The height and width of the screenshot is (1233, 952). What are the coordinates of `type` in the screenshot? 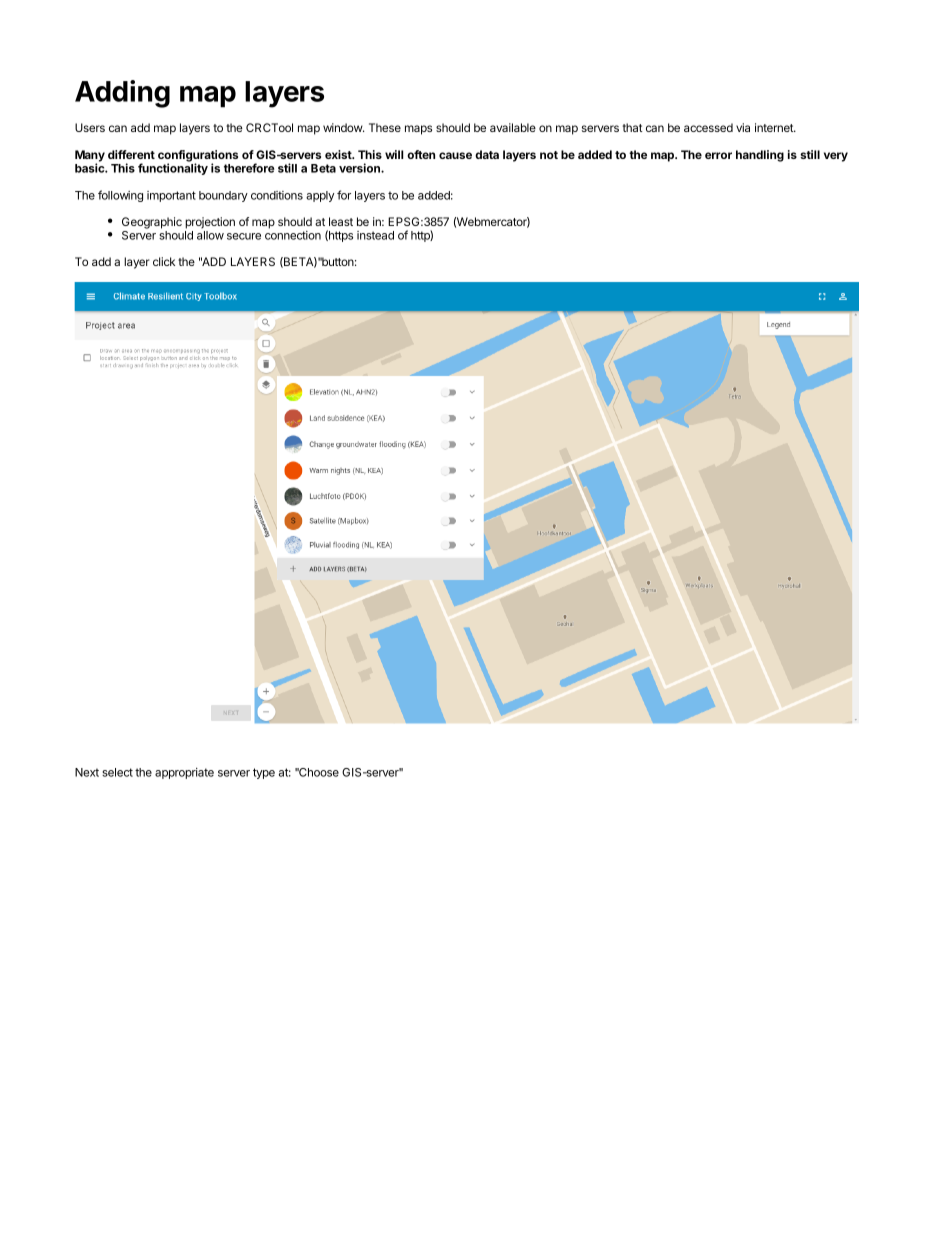 It's located at (264, 773).
